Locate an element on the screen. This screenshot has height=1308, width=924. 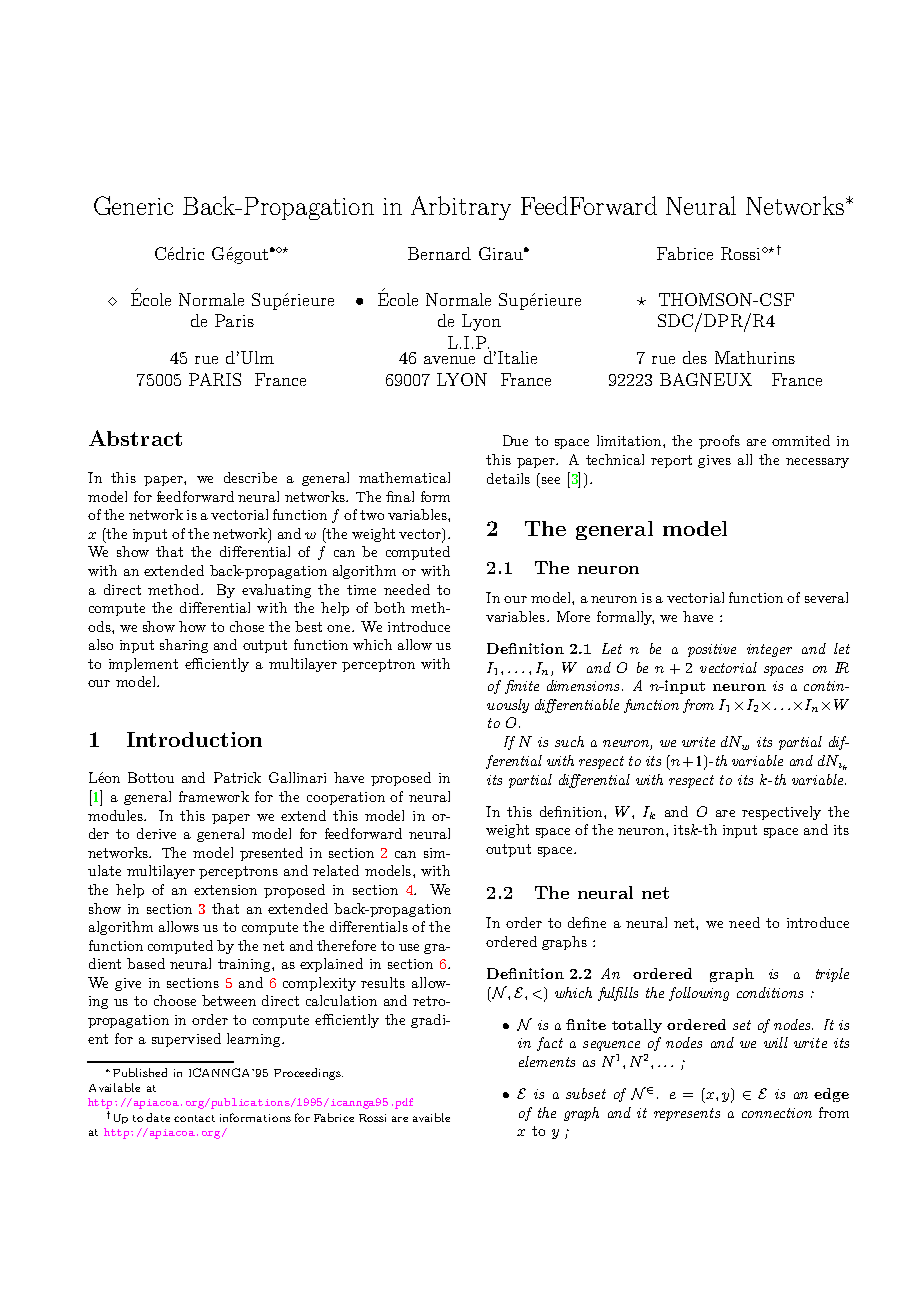
contact is located at coordinates (194, 1118).
